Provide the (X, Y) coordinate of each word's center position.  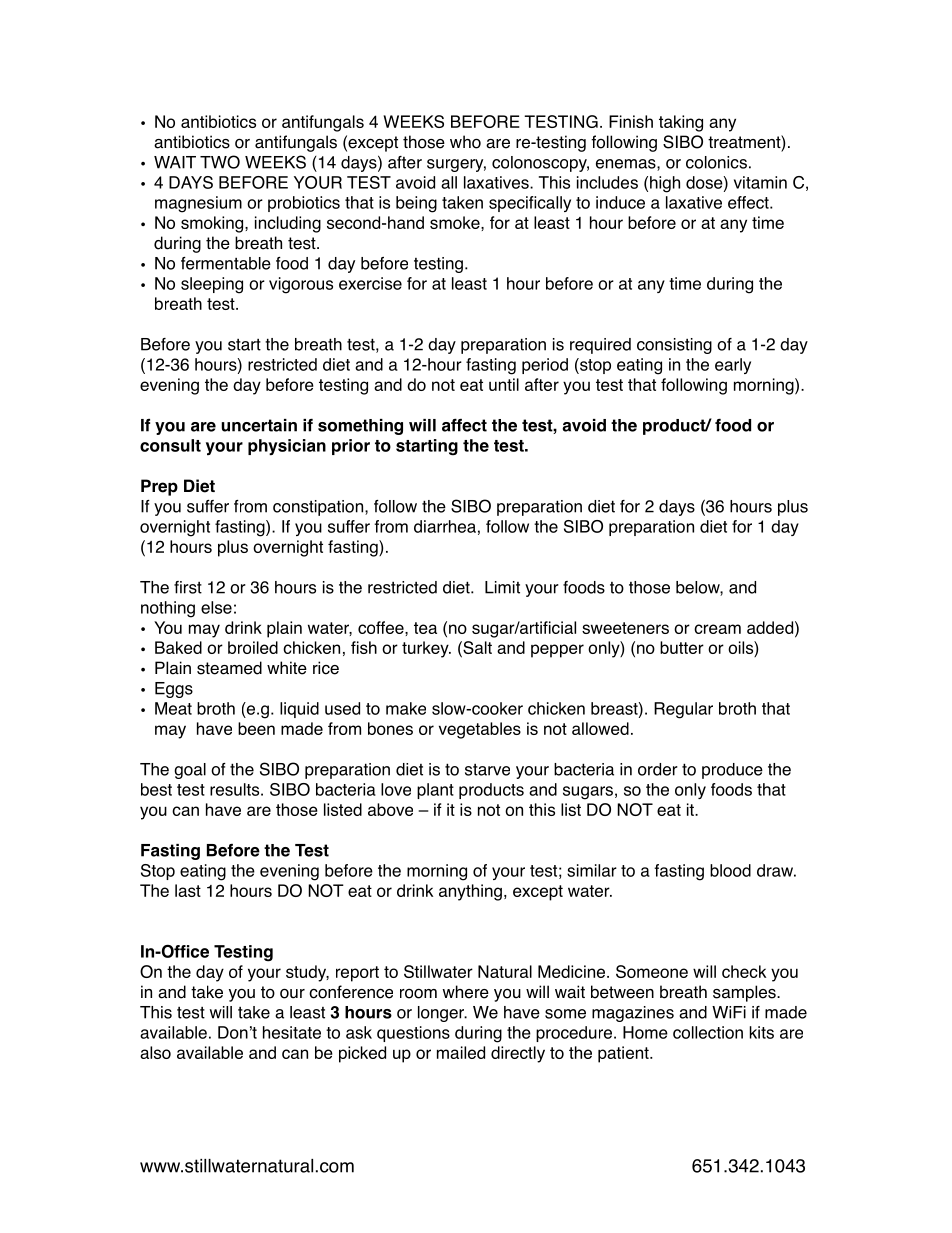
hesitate (292, 1032)
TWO (220, 162)
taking (681, 123)
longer (442, 1014)
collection (708, 1032)
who (465, 142)
